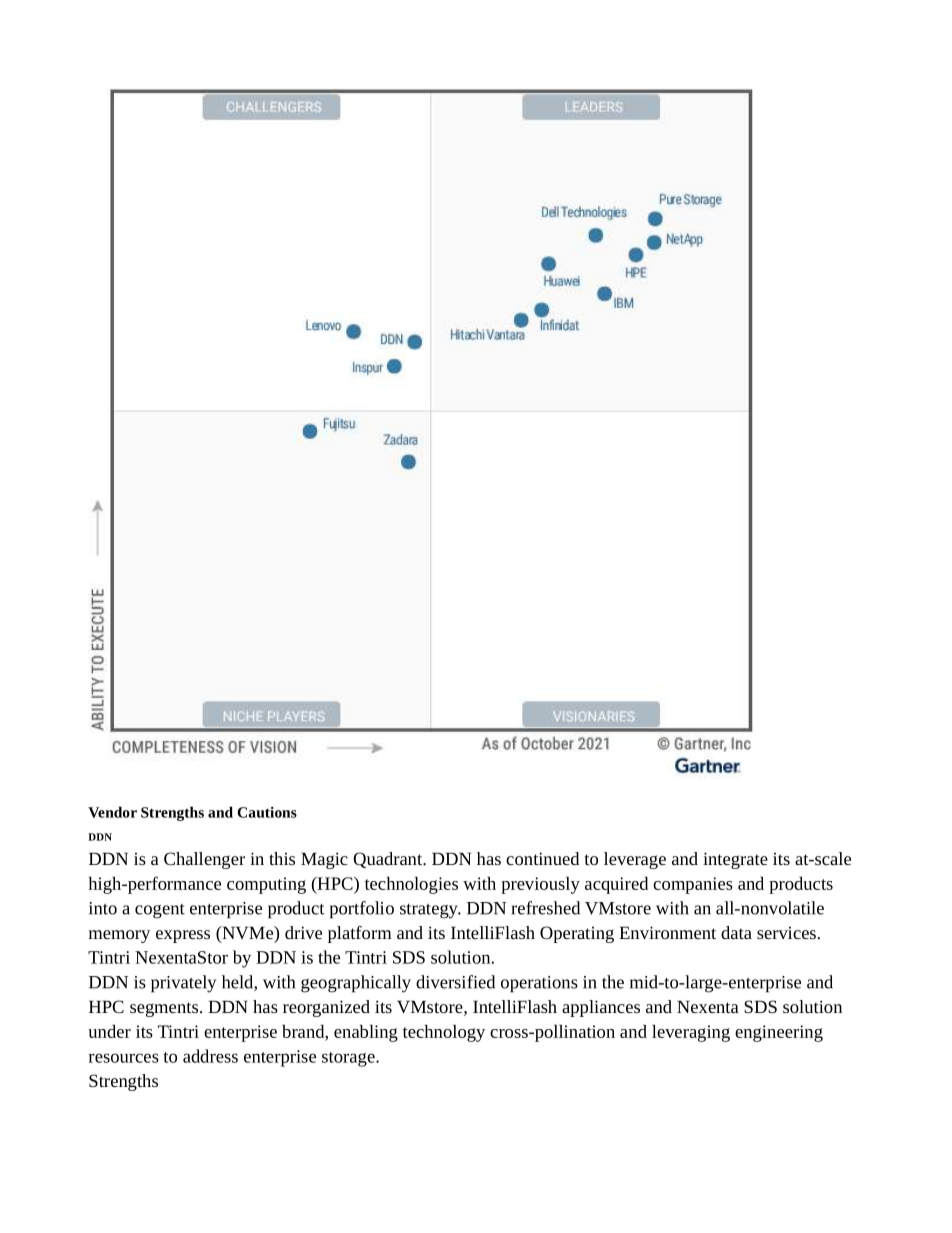 The height and width of the screenshot is (1233, 952). I want to click on computing, so click(266, 885).
